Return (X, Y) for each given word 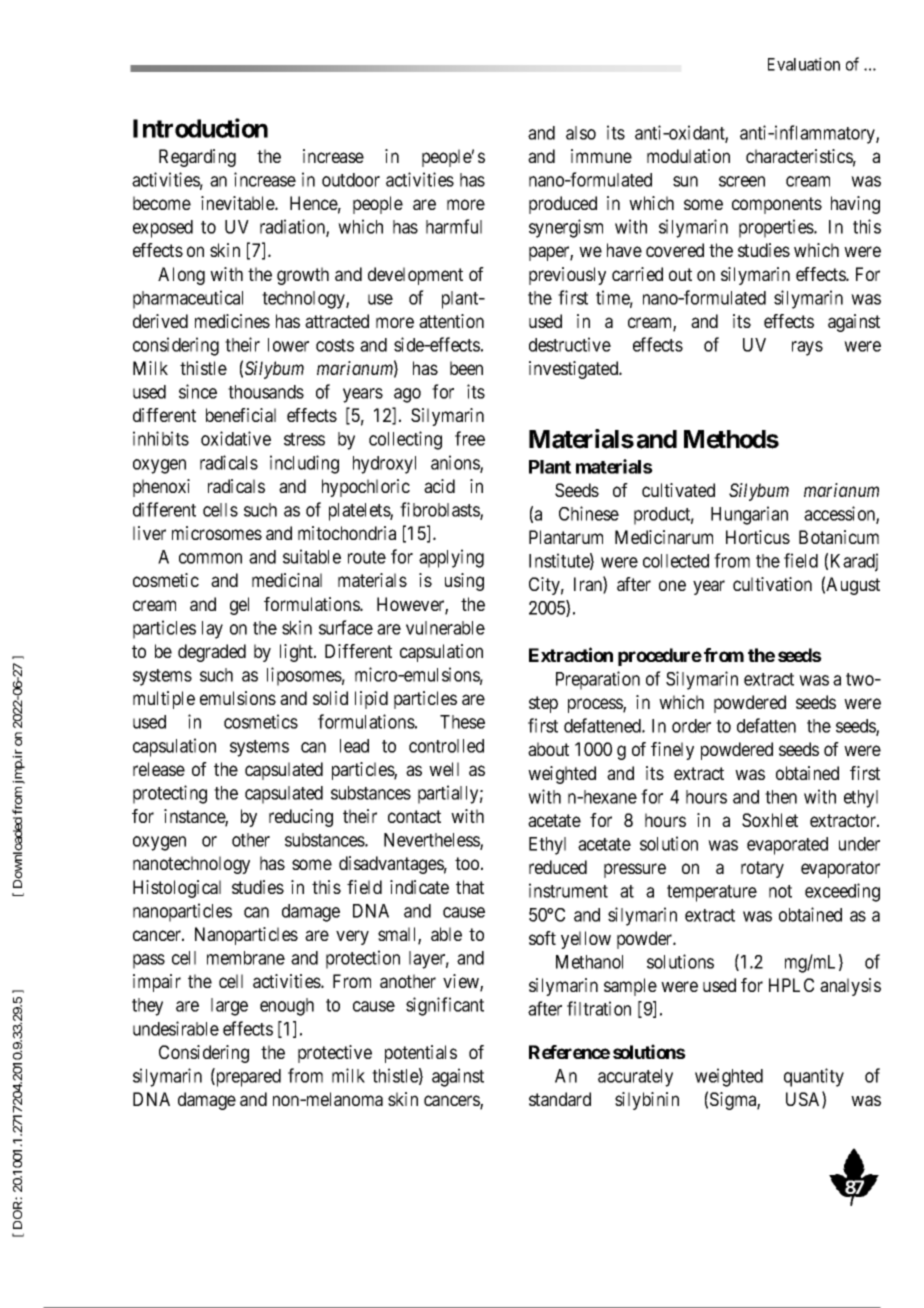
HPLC (791, 985)
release (159, 769)
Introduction (200, 128)
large (229, 1007)
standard (560, 1099)
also (581, 133)
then (781, 797)
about (548, 749)
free (470, 438)
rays (807, 348)
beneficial (241, 415)
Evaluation (804, 64)
